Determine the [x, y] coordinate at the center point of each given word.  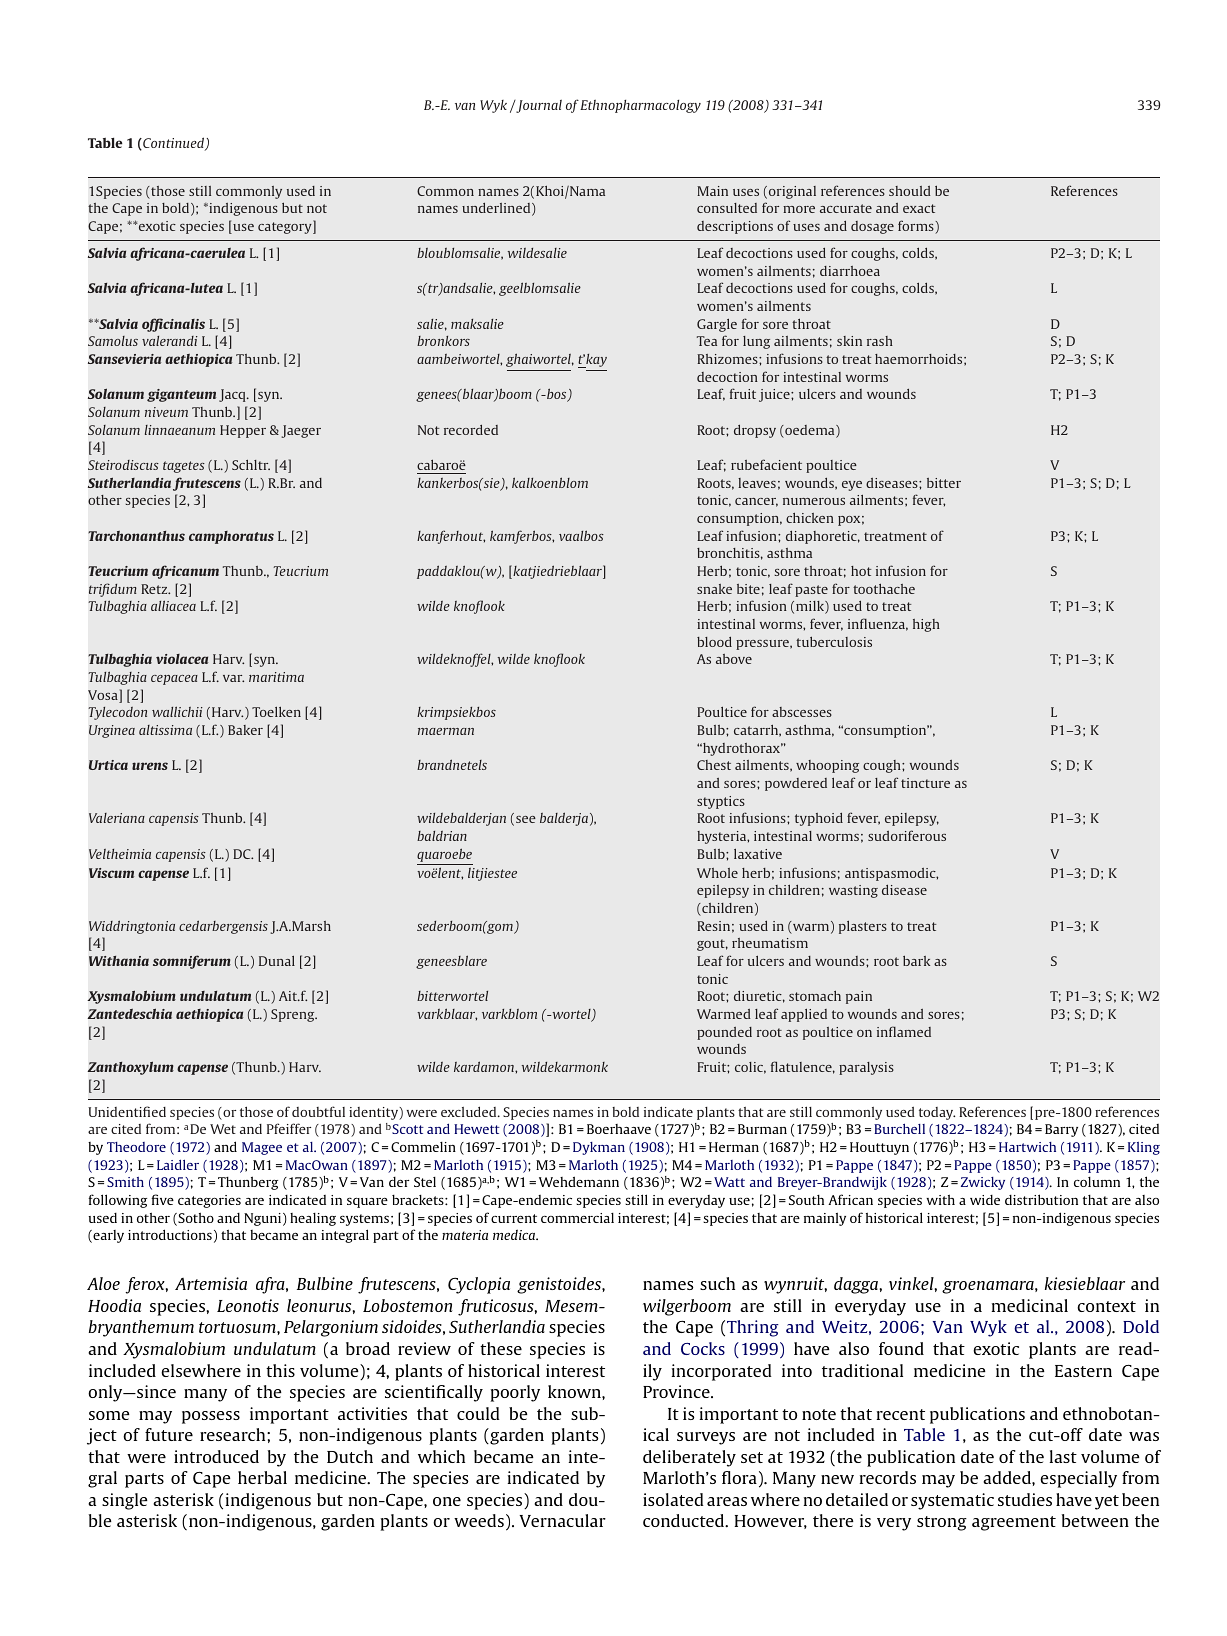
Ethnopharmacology [640, 106]
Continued [174, 144]
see [526, 819]
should [910, 191]
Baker [245, 730]
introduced [216, 1456]
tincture [925, 783]
